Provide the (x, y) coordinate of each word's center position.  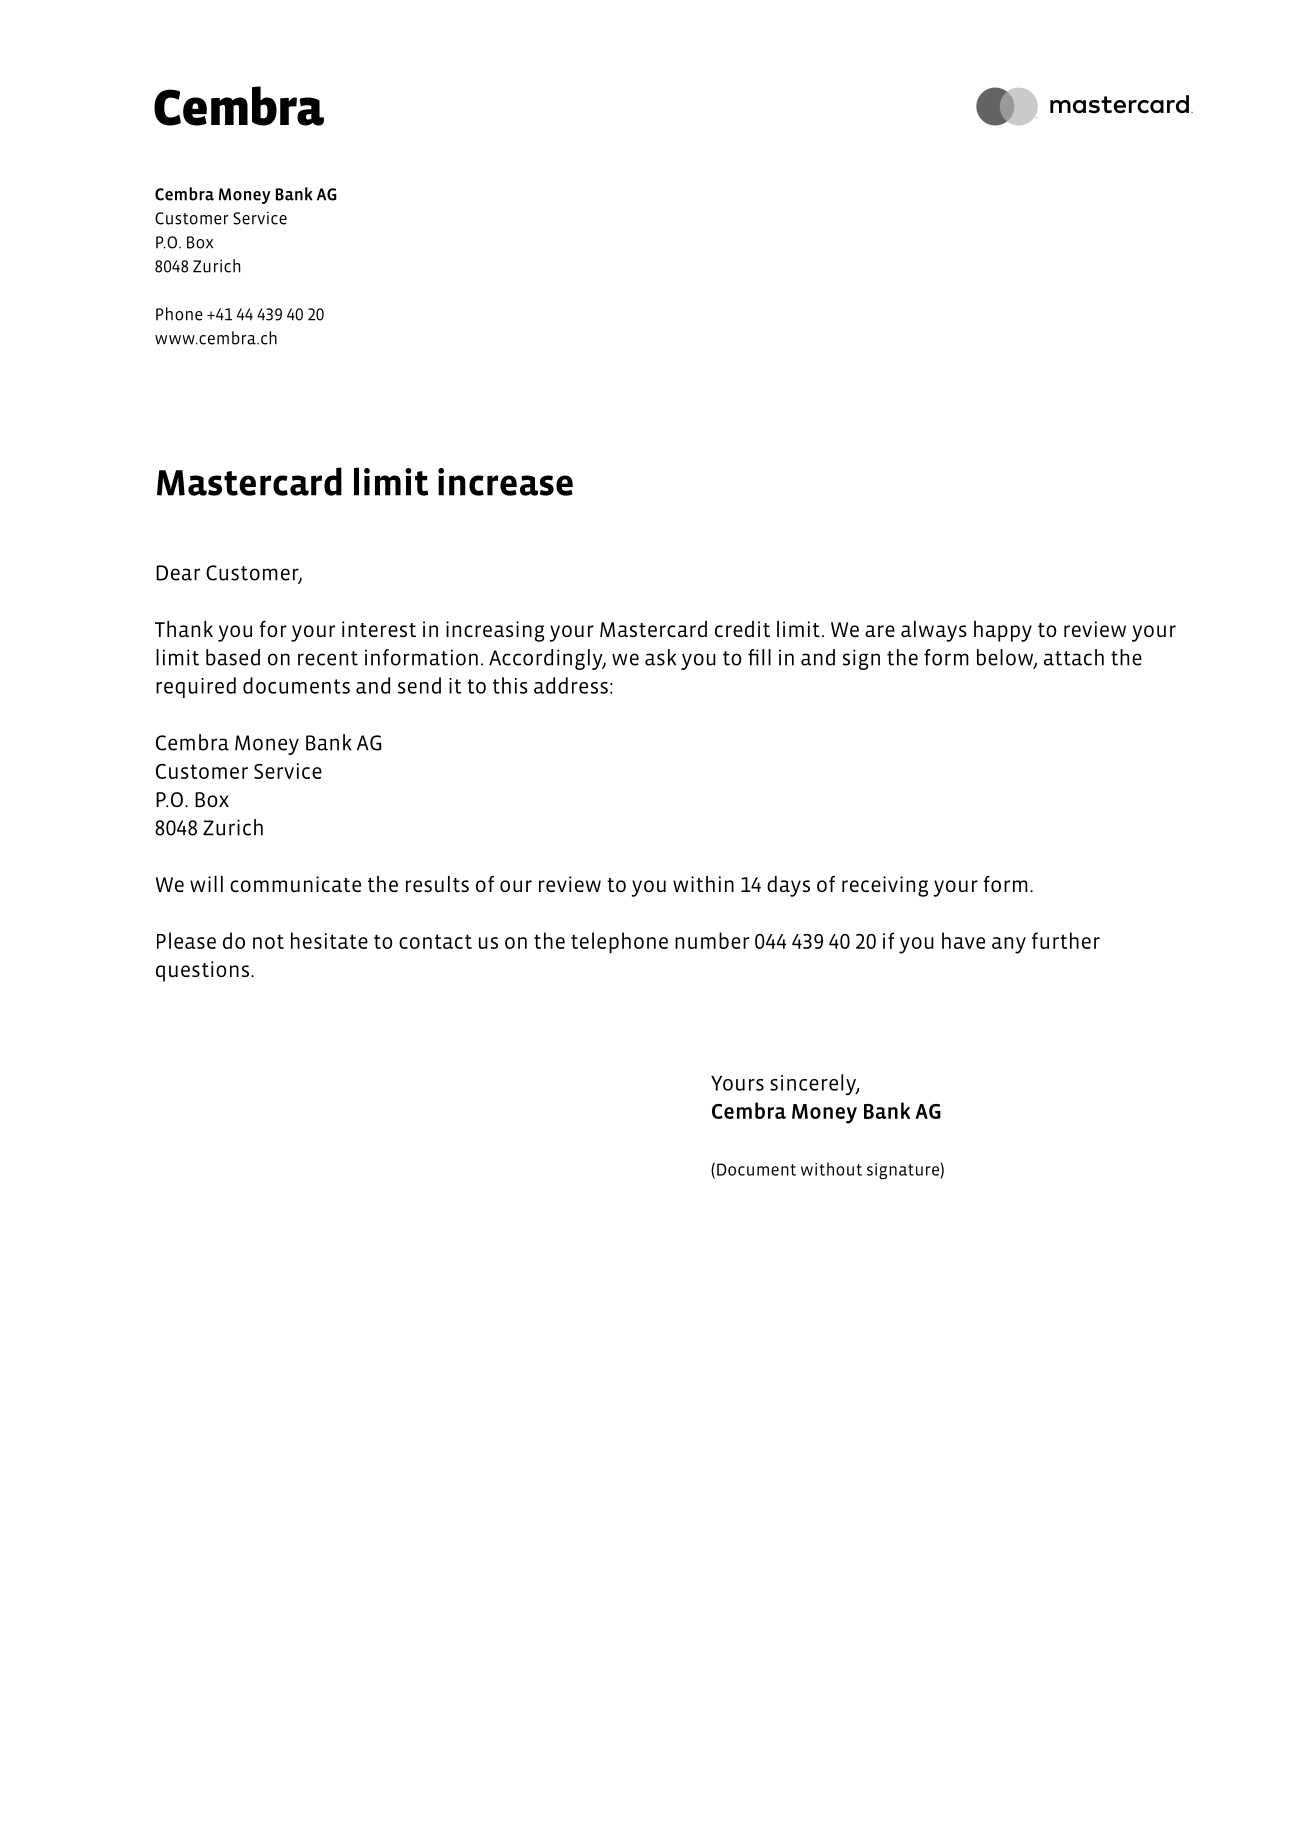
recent (328, 658)
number (712, 940)
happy (1003, 631)
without (831, 1169)
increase (505, 482)
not (268, 941)
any (1009, 945)
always (934, 631)
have (963, 940)
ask (660, 657)
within (703, 884)
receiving (885, 886)
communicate (295, 884)
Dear (178, 573)
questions (202, 971)
